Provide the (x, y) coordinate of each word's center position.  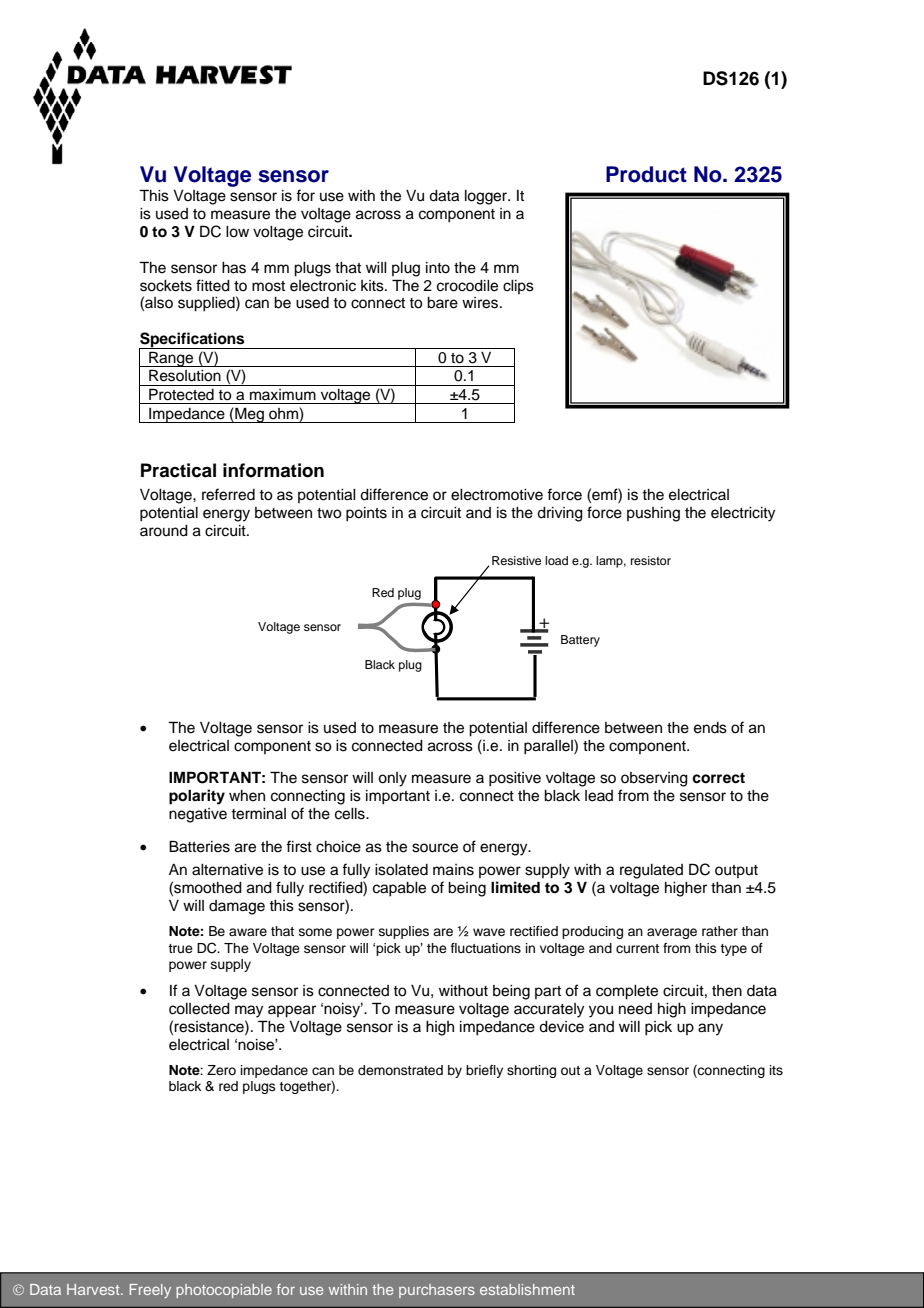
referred (228, 494)
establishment (527, 1289)
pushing (653, 514)
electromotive (497, 495)
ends (710, 728)
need (635, 1009)
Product (646, 174)
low (237, 232)
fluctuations (486, 948)
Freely (150, 1291)
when (247, 796)
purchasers (437, 1291)
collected (199, 1009)
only (392, 779)
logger (487, 197)
